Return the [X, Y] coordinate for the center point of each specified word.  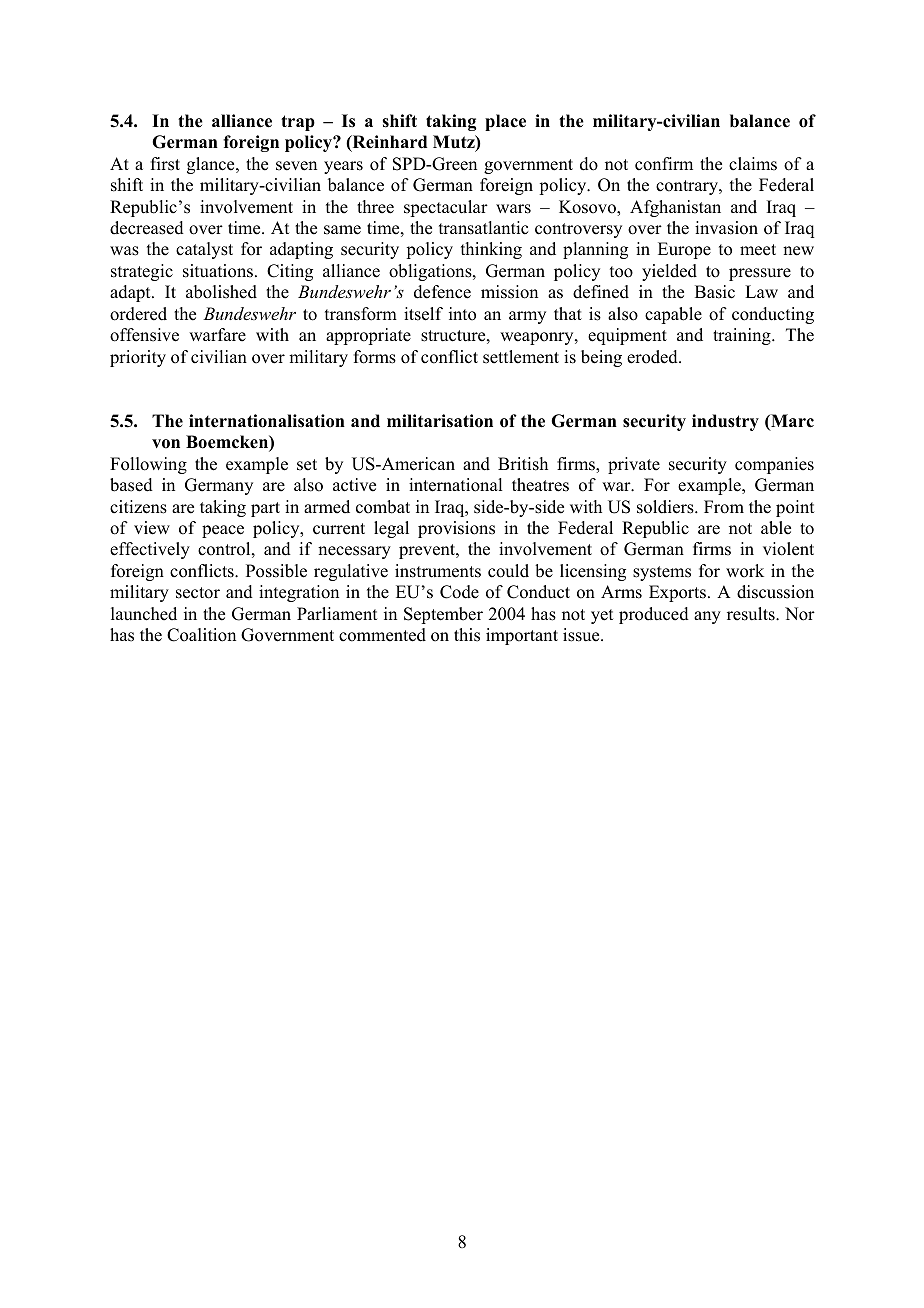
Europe [684, 250]
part [265, 509]
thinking [491, 250]
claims [753, 164]
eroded [653, 357]
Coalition [201, 635]
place [505, 122]
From [724, 507]
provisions [456, 529]
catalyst [204, 250]
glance [212, 165]
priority [138, 358]
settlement [521, 357]
